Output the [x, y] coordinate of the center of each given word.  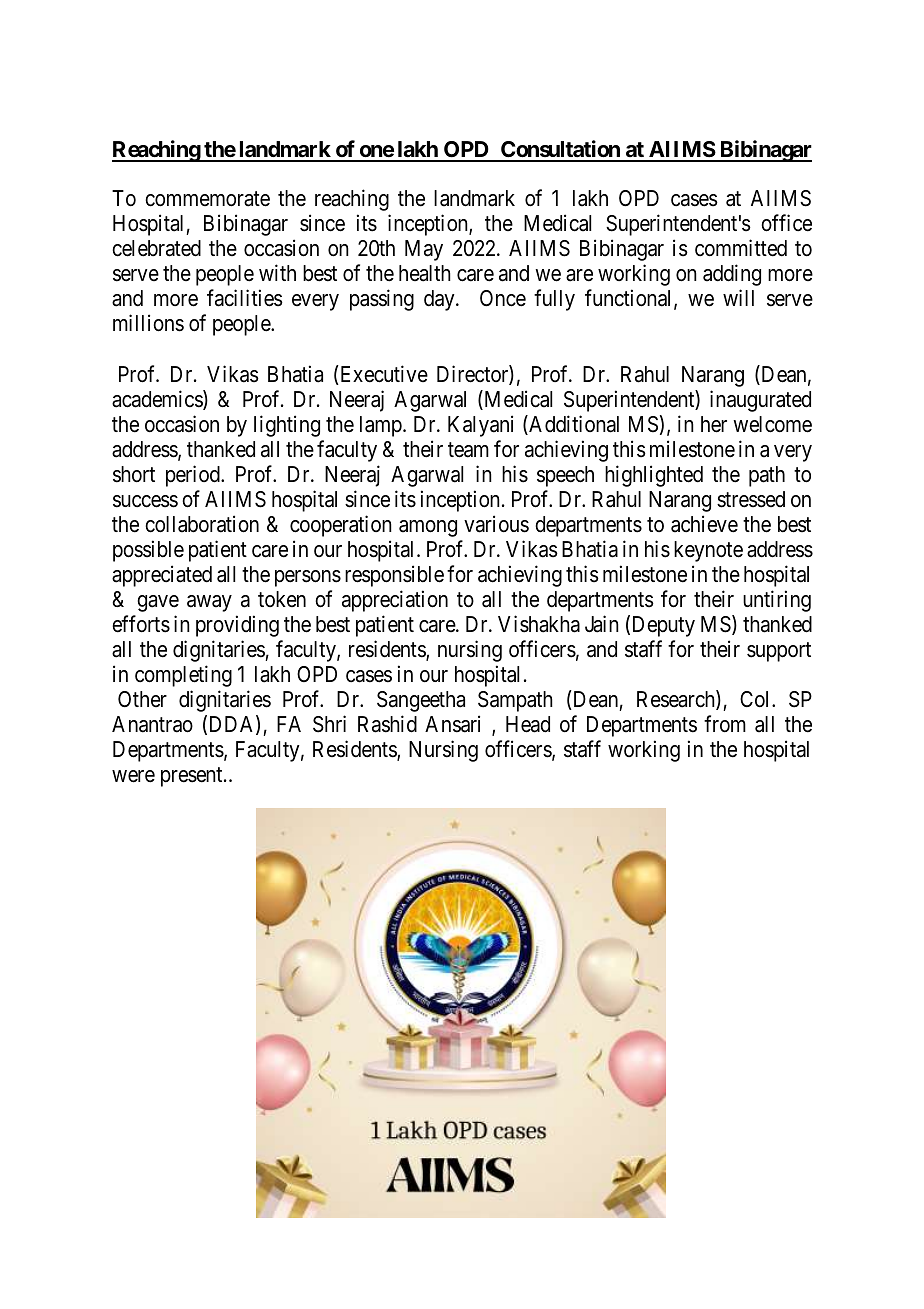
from [725, 723]
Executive [383, 375]
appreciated [162, 576]
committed [741, 248]
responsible [394, 576]
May [424, 250]
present [193, 777]
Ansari [452, 724]
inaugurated [760, 401]
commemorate [207, 199]
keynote [708, 551]
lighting [287, 426]
